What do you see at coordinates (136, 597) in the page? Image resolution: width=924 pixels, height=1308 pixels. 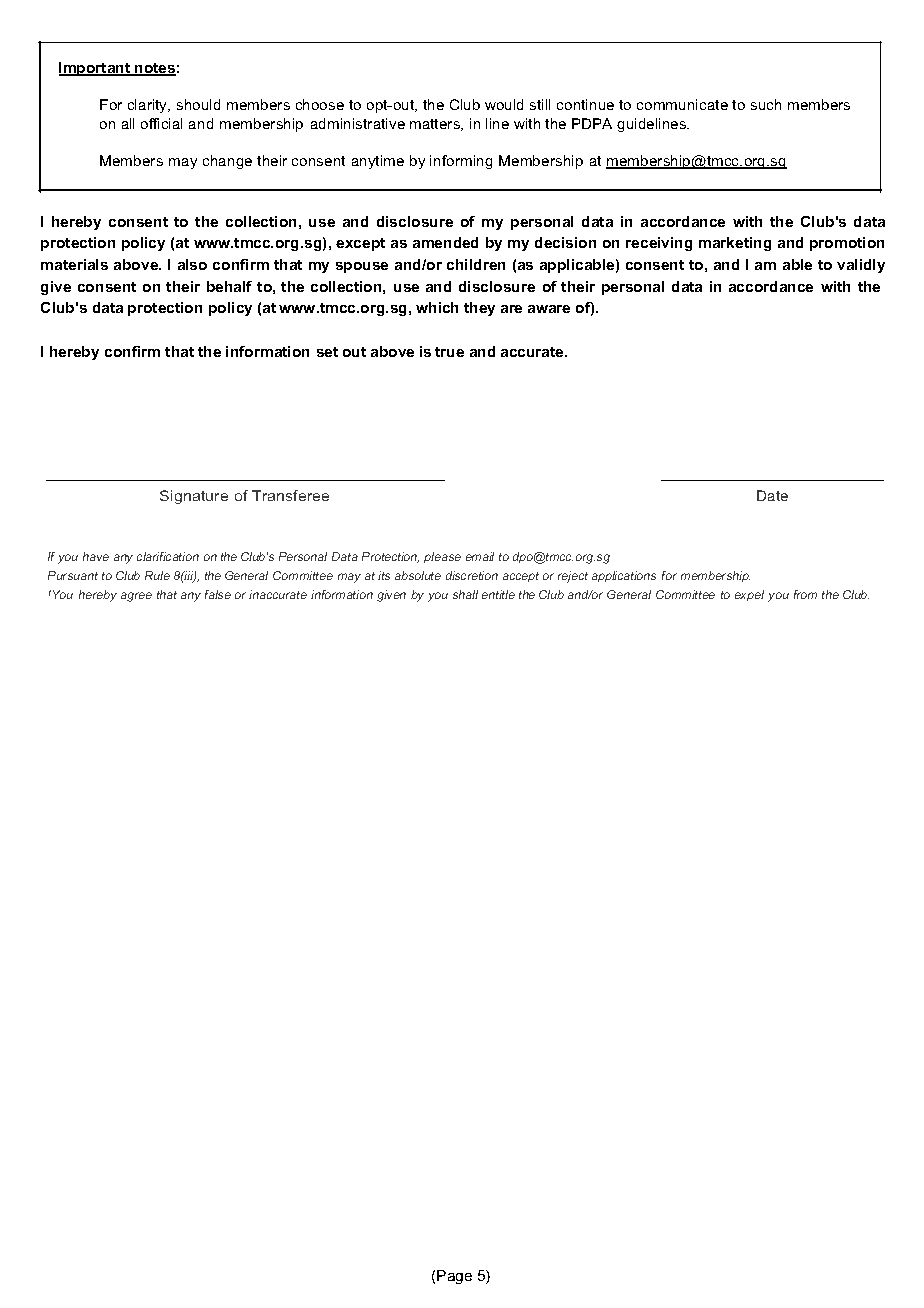 I see `agree` at bounding box center [136, 597].
